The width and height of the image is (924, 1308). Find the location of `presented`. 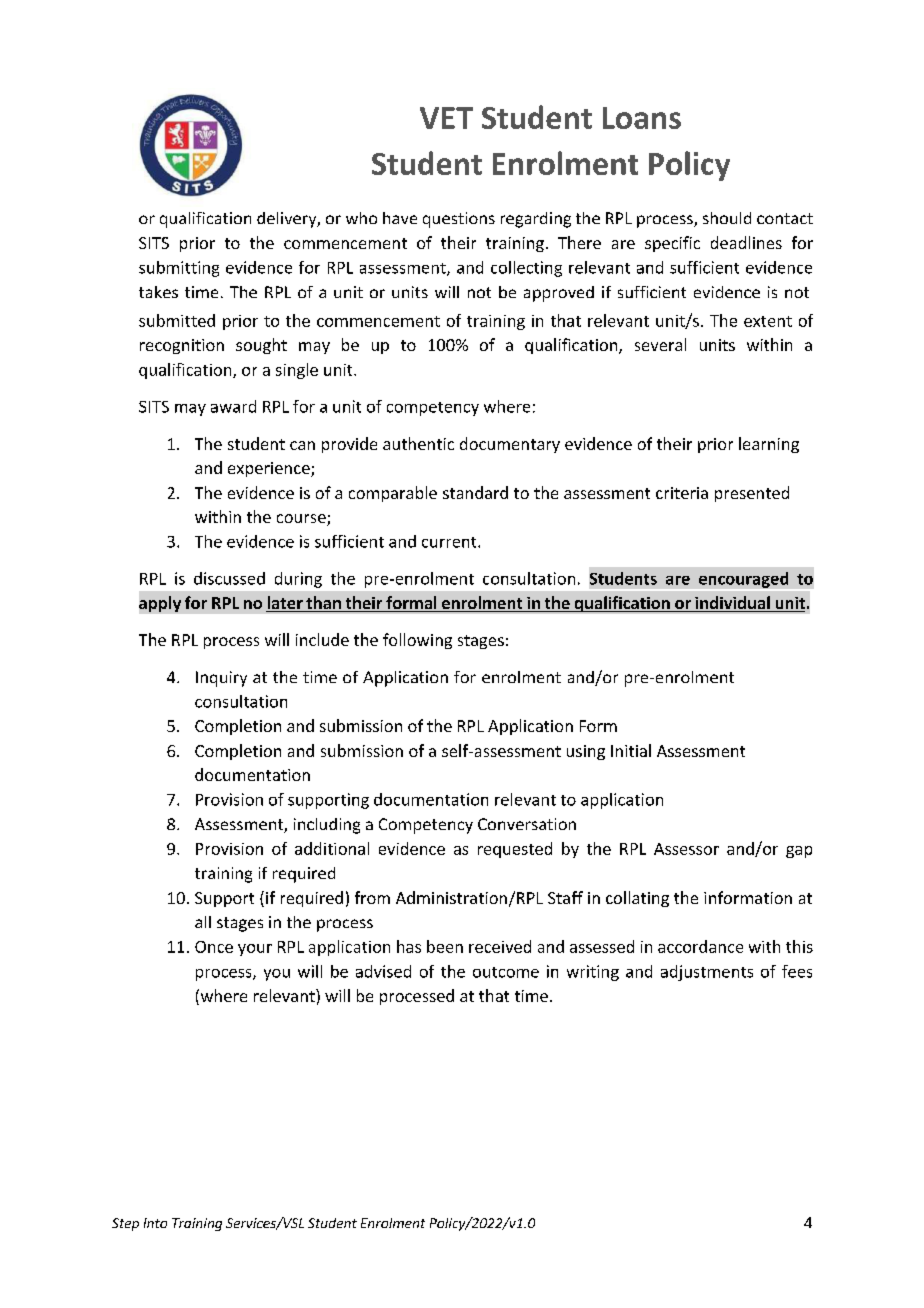

presented is located at coordinates (752, 494).
